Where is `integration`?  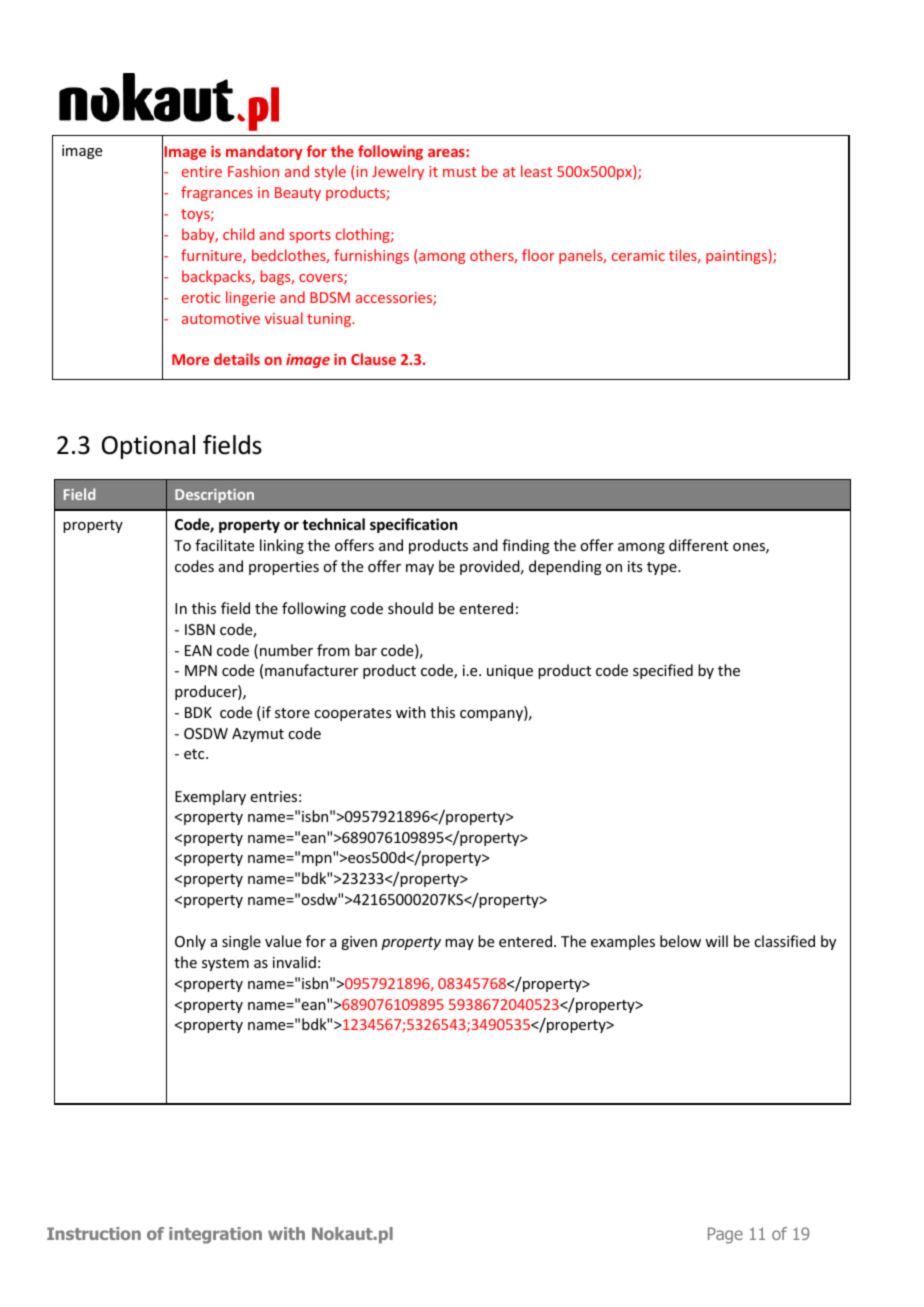 integration is located at coordinates (215, 1235).
